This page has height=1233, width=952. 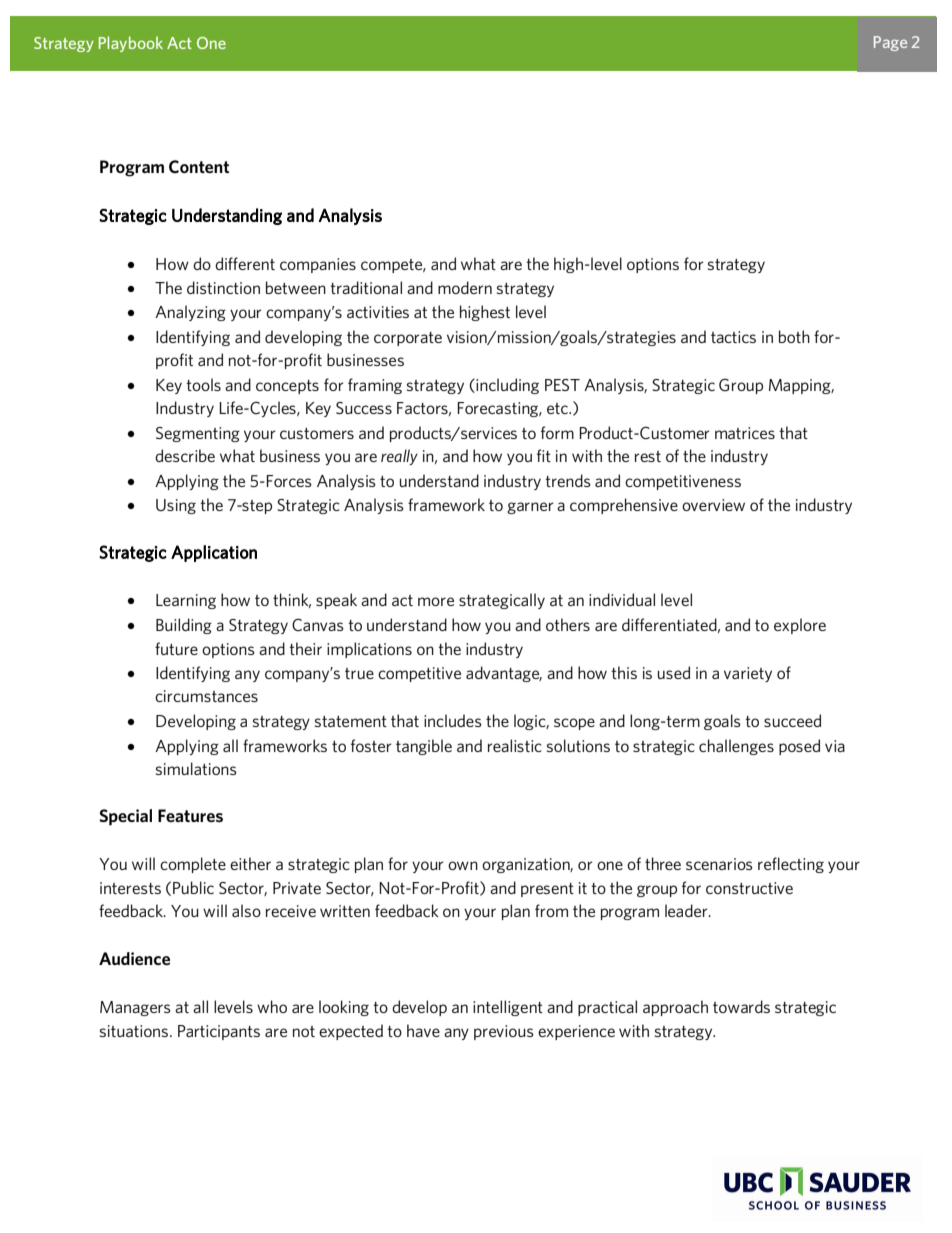 What do you see at coordinates (131, 44) in the page?
I see `Playbook` at bounding box center [131, 44].
